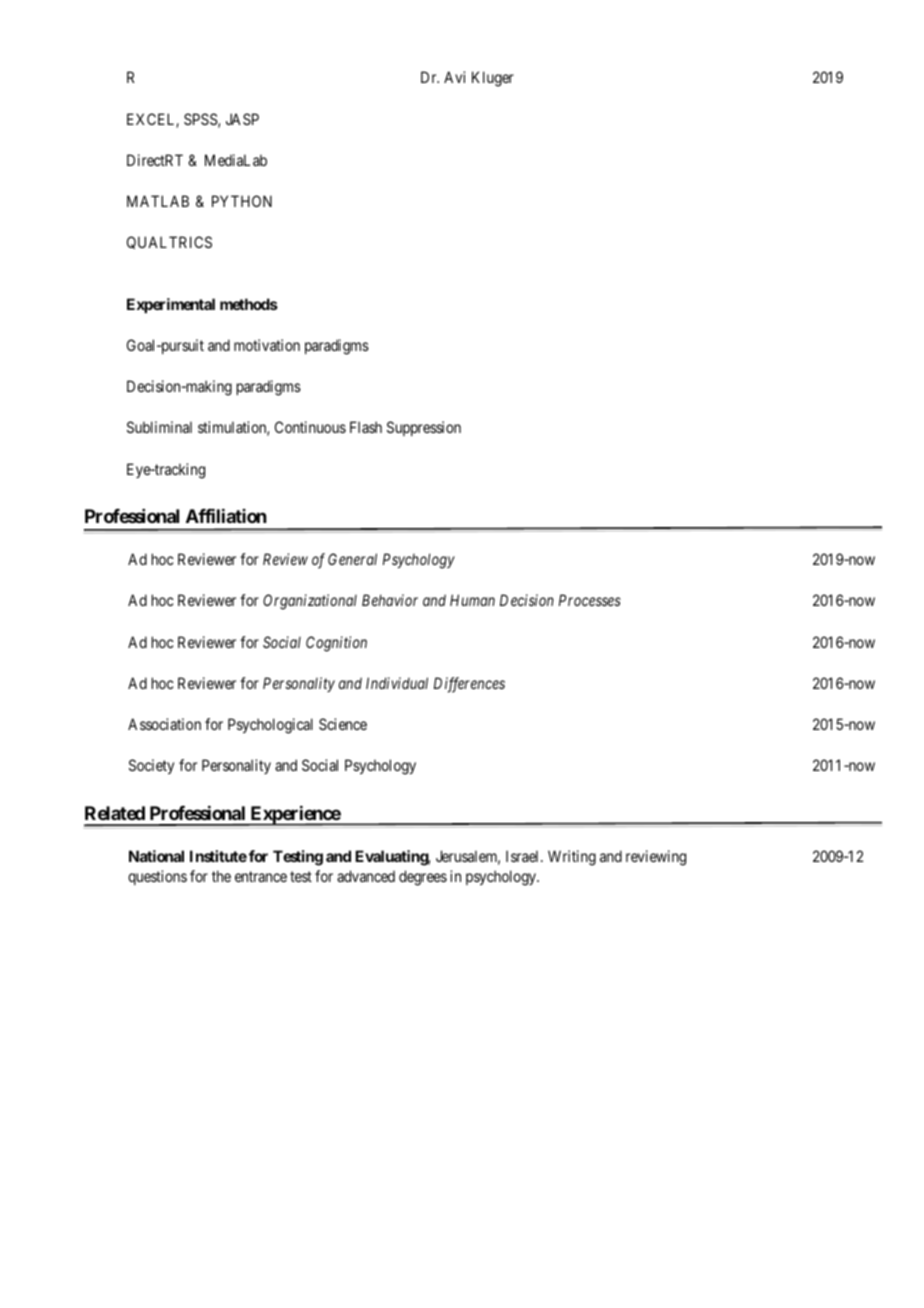 The width and height of the page is (924, 1308). What do you see at coordinates (469, 685) in the page?
I see `Differences` at bounding box center [469, 685].
